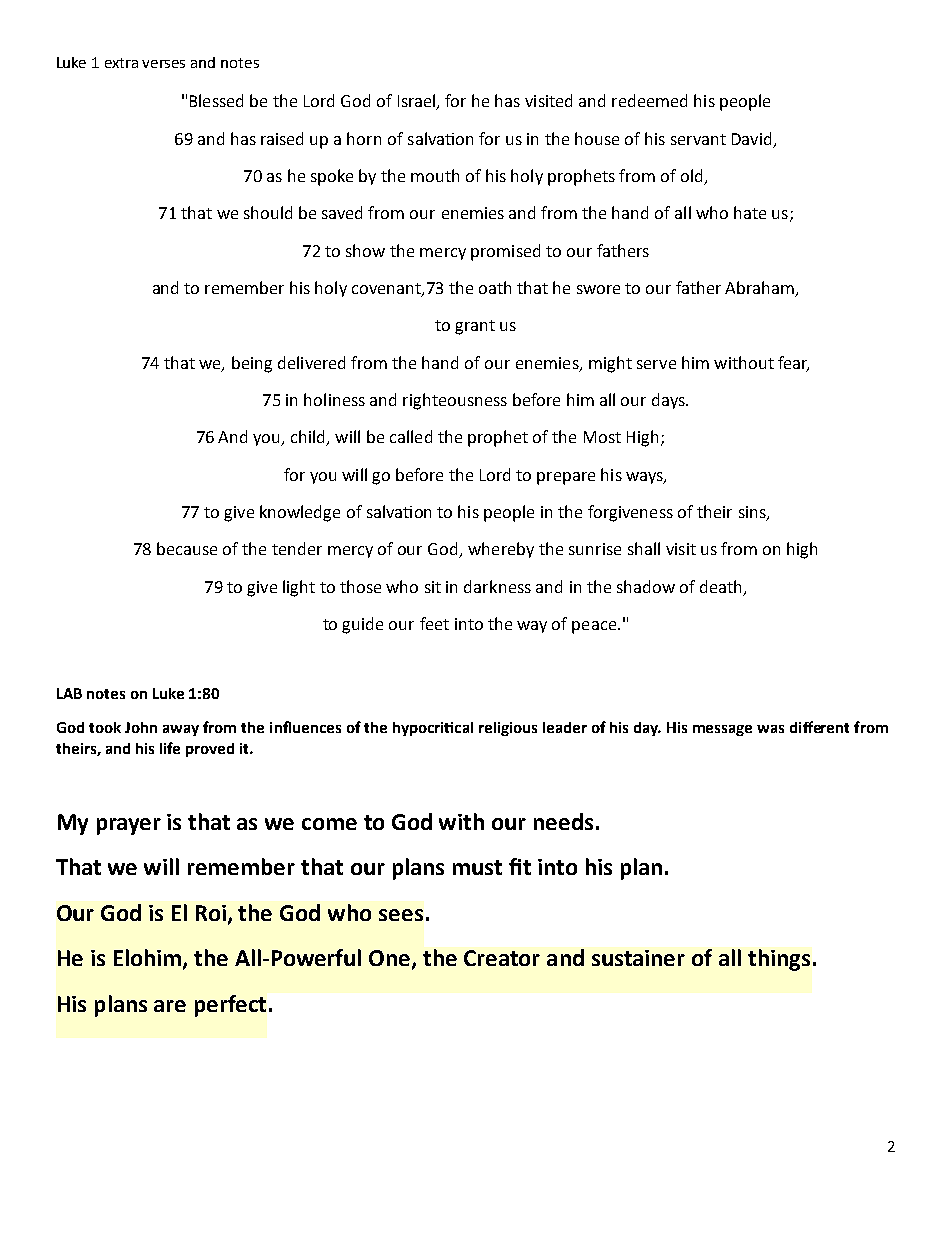 This page has height=1233, width=952. Describe the element at coordinates (501, 550) in the page. I see `whereby` at that location.
